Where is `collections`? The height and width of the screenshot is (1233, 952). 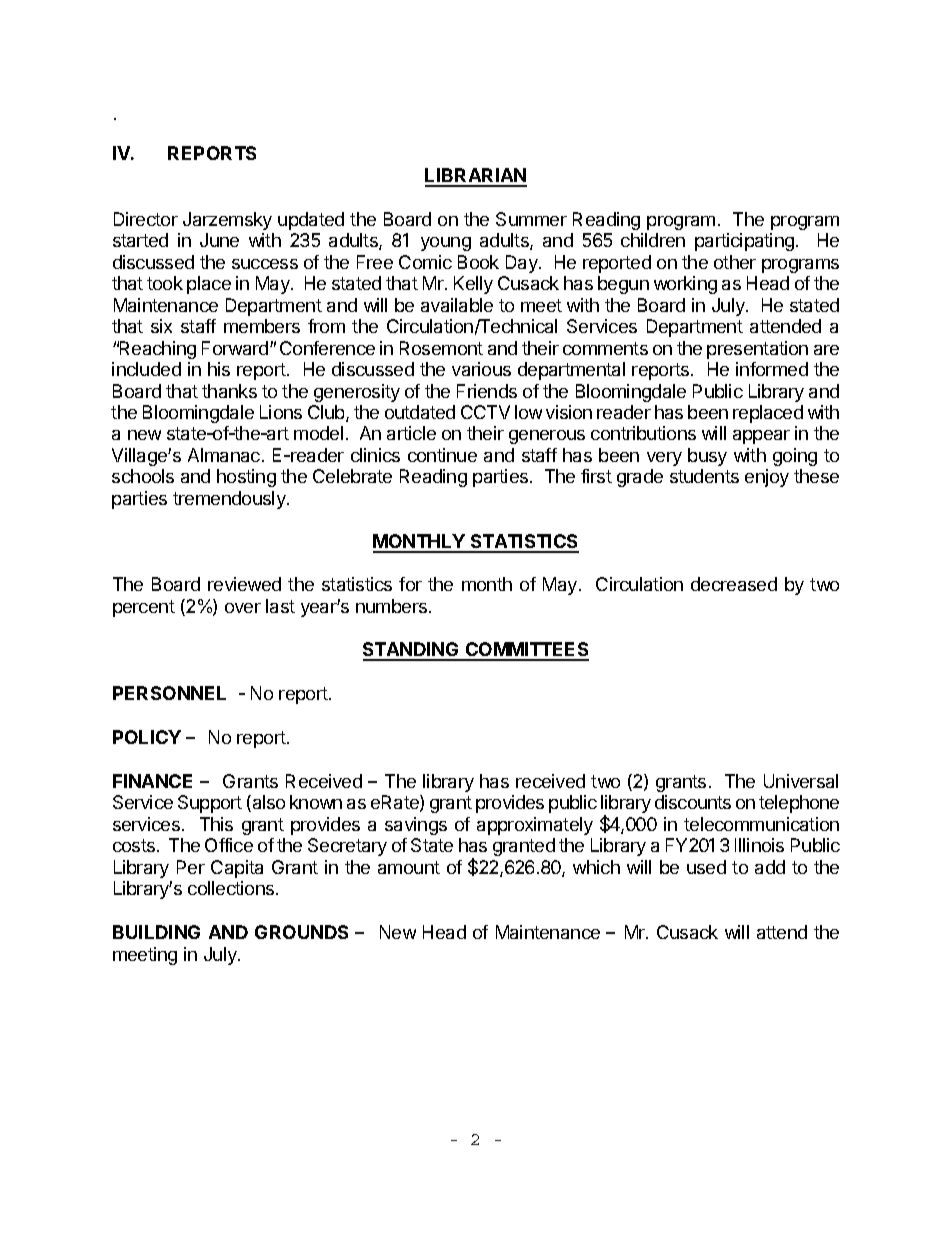
collections is located at coordinates (232, 888).
